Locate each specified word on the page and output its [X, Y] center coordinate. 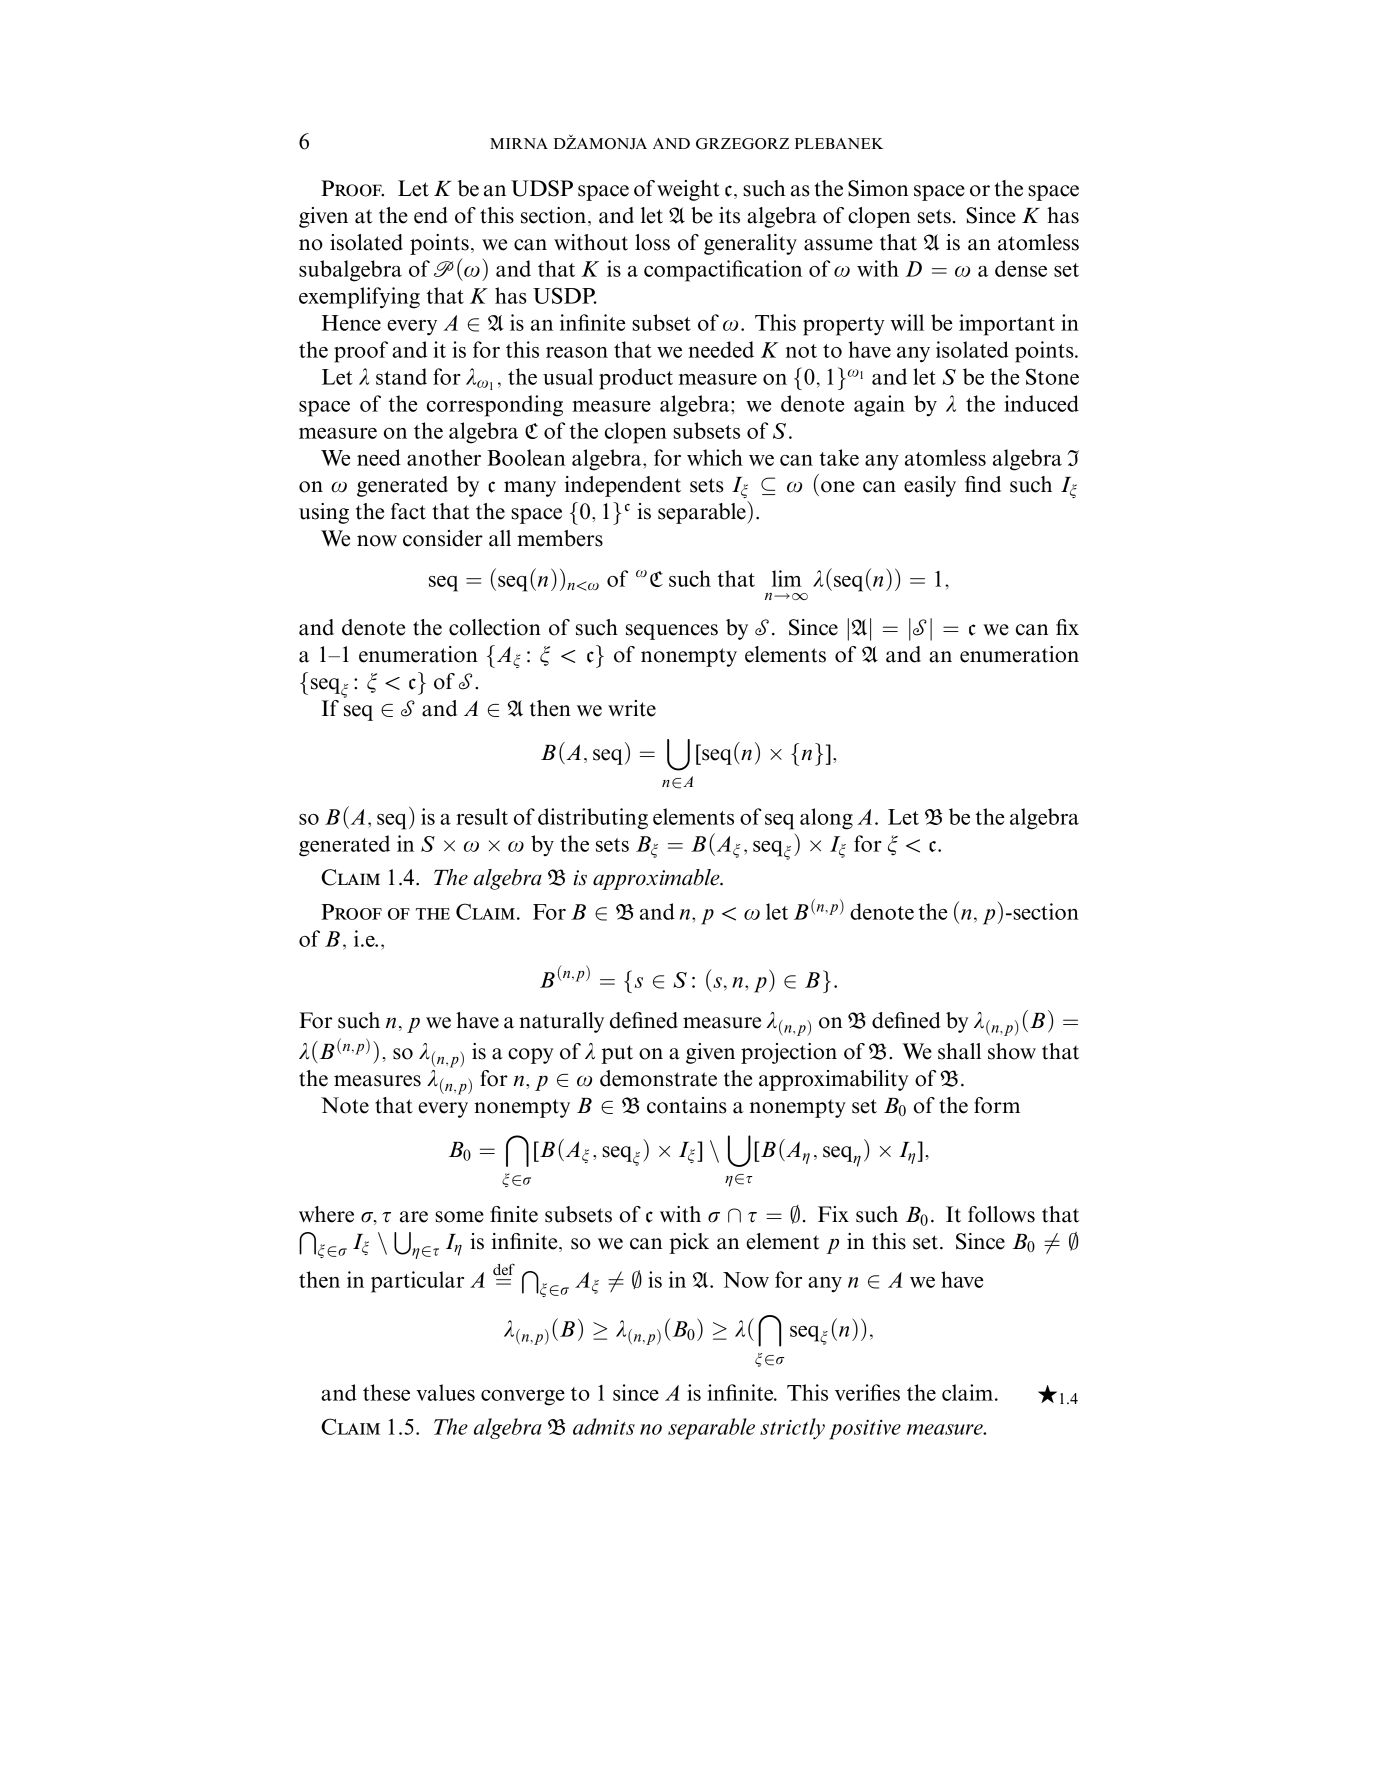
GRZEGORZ [742, 144]
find [983, 484]
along [826, 819]
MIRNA [519, 143]
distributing [593, 819]
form [997, 1105]
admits [604, 1426]
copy [530, 1056]
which [715, 457]
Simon [878, 188]
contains [687, 1105]
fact [408, 511]
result [482, 816]
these [386, 1392]
